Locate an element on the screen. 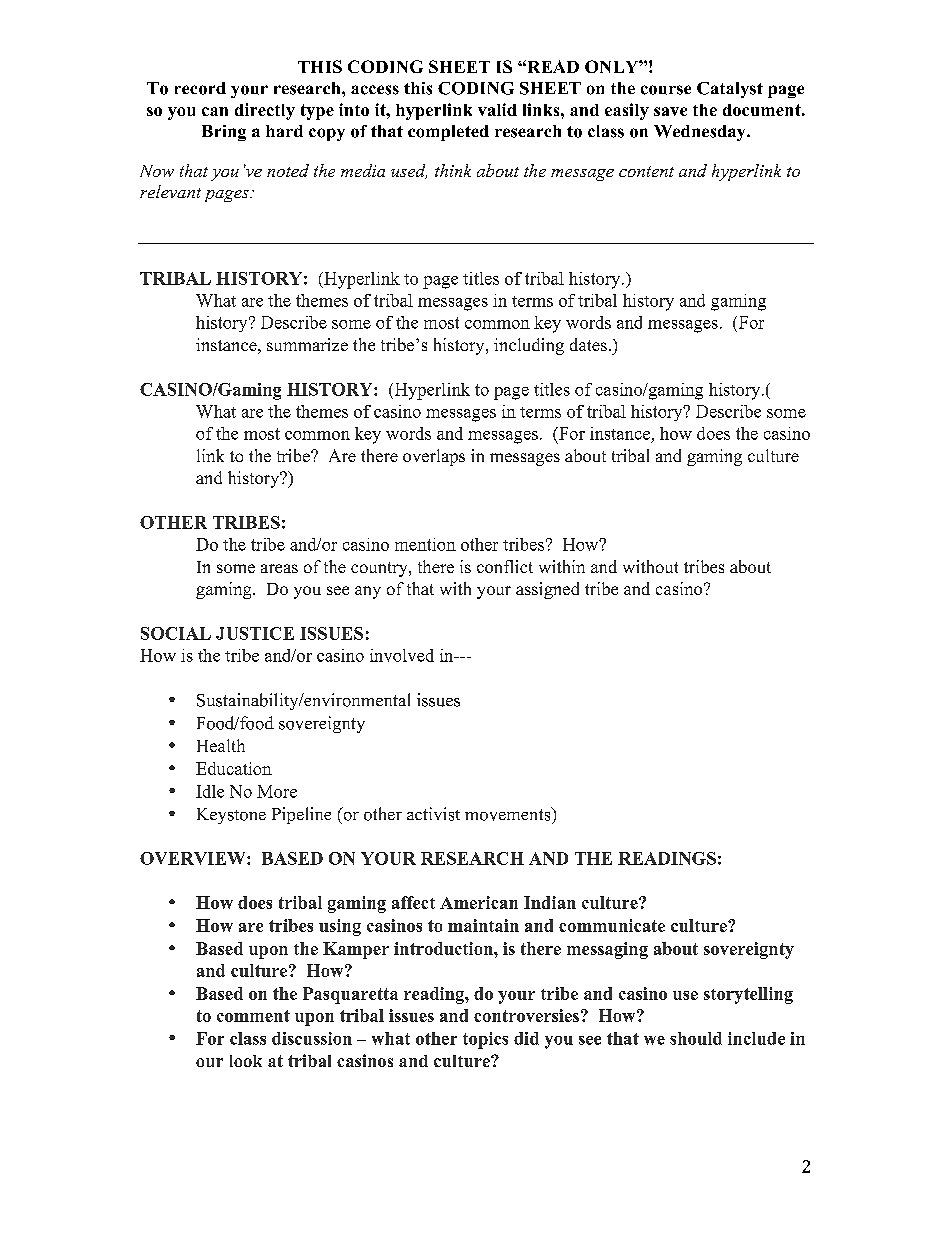 The width and height of the screenshot is (952, 1233). save is located at coordinates (670, 111).
